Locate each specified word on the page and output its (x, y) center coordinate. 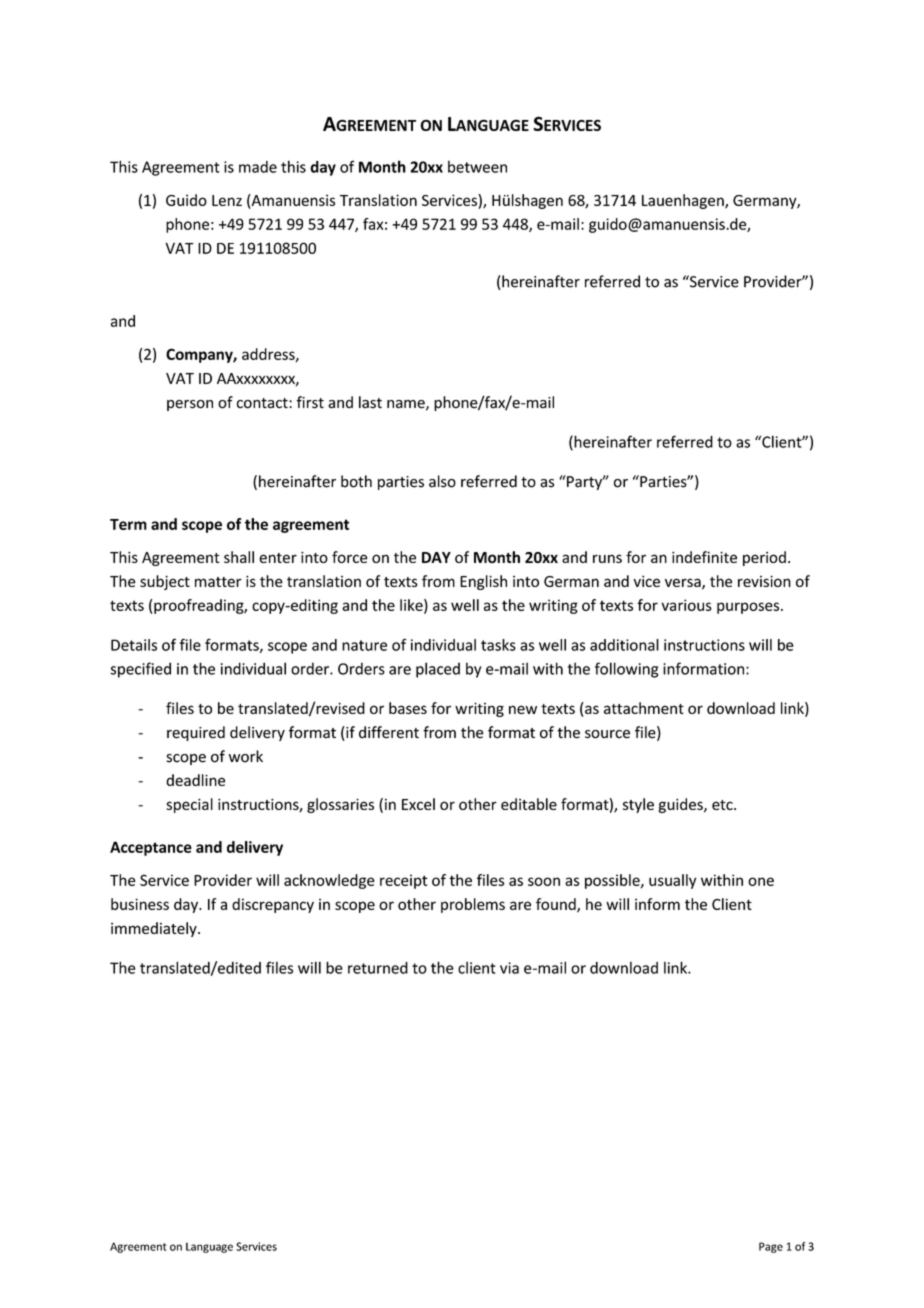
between (477, 167)
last (370, 402)
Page (771, 1247)
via (509, 968)
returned (378, 968)
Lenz (227, 200)
